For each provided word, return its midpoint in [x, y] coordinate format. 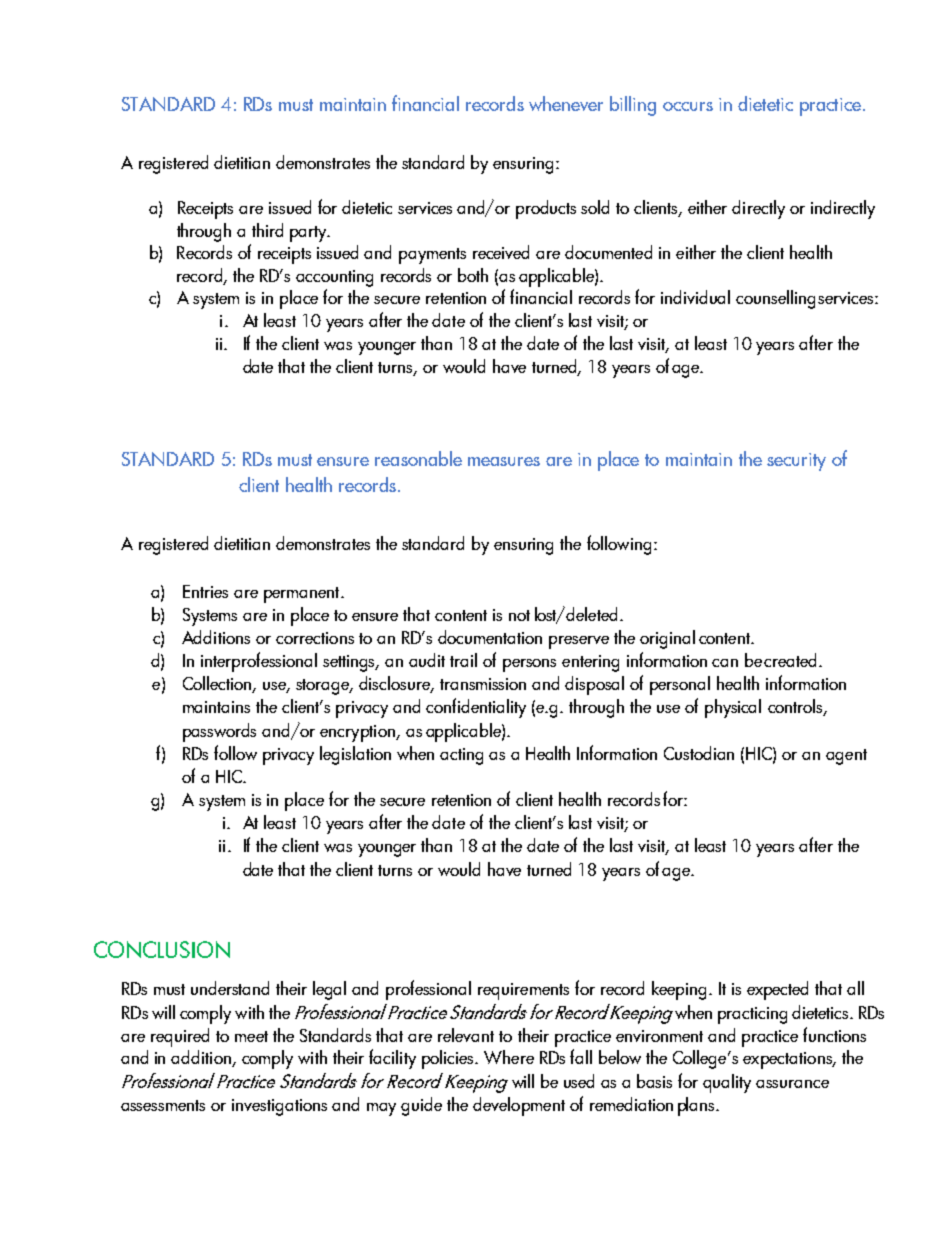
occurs [688, 106]
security [796, 462]
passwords [219, 732]
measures [504, 461]
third [267, 230]
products [546, 209]
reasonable [418, 458]
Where [509, 1057]
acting [461, 756]
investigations [279, 1107]
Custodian [699, 753]
